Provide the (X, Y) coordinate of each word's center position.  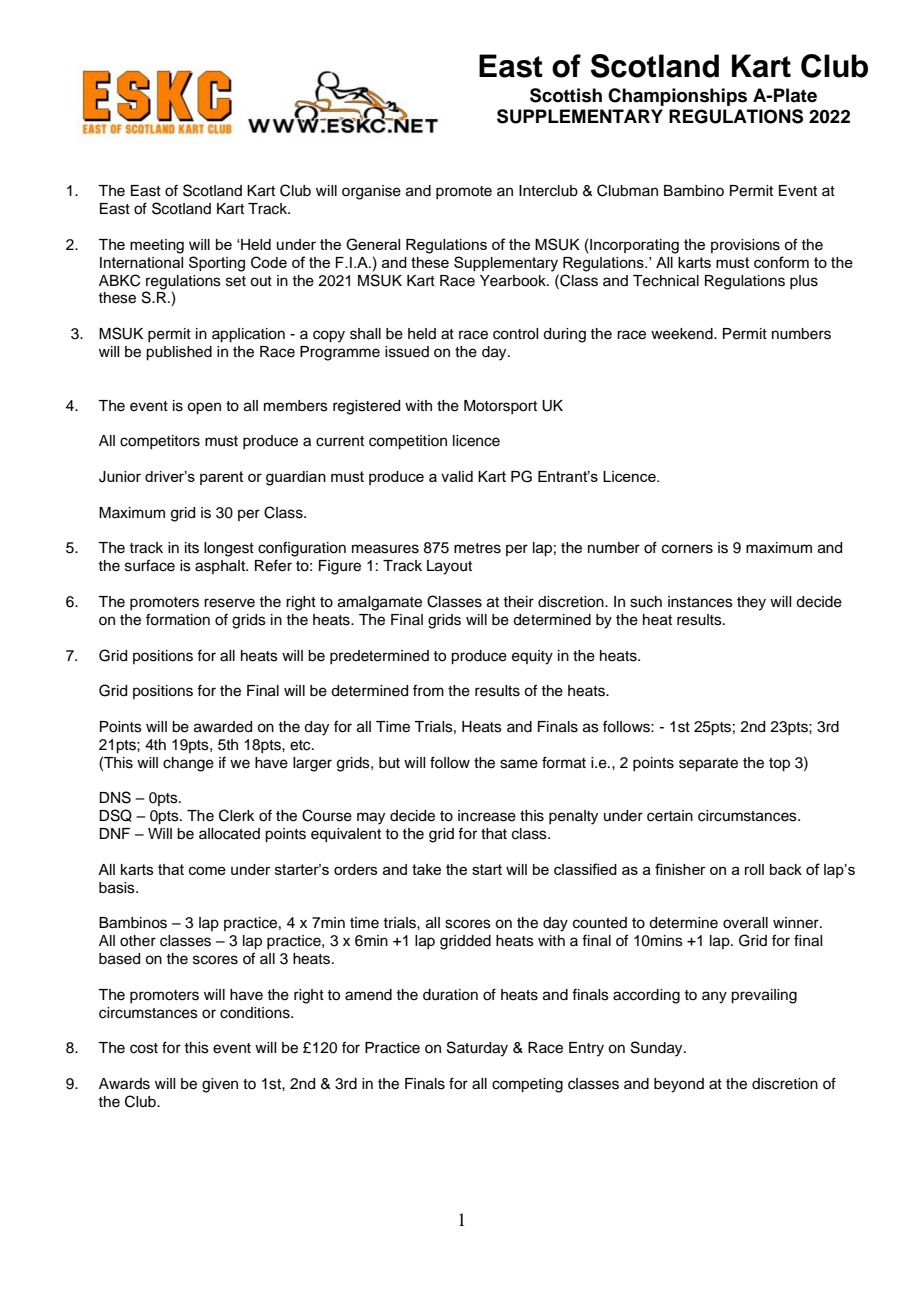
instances (700, 602)
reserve (229, 603)
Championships (677, 97)
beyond (679, 1085)
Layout (449, 567)
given (220, 1085)
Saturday (477, 1049)
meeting (157, 246)
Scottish (566, 95)
